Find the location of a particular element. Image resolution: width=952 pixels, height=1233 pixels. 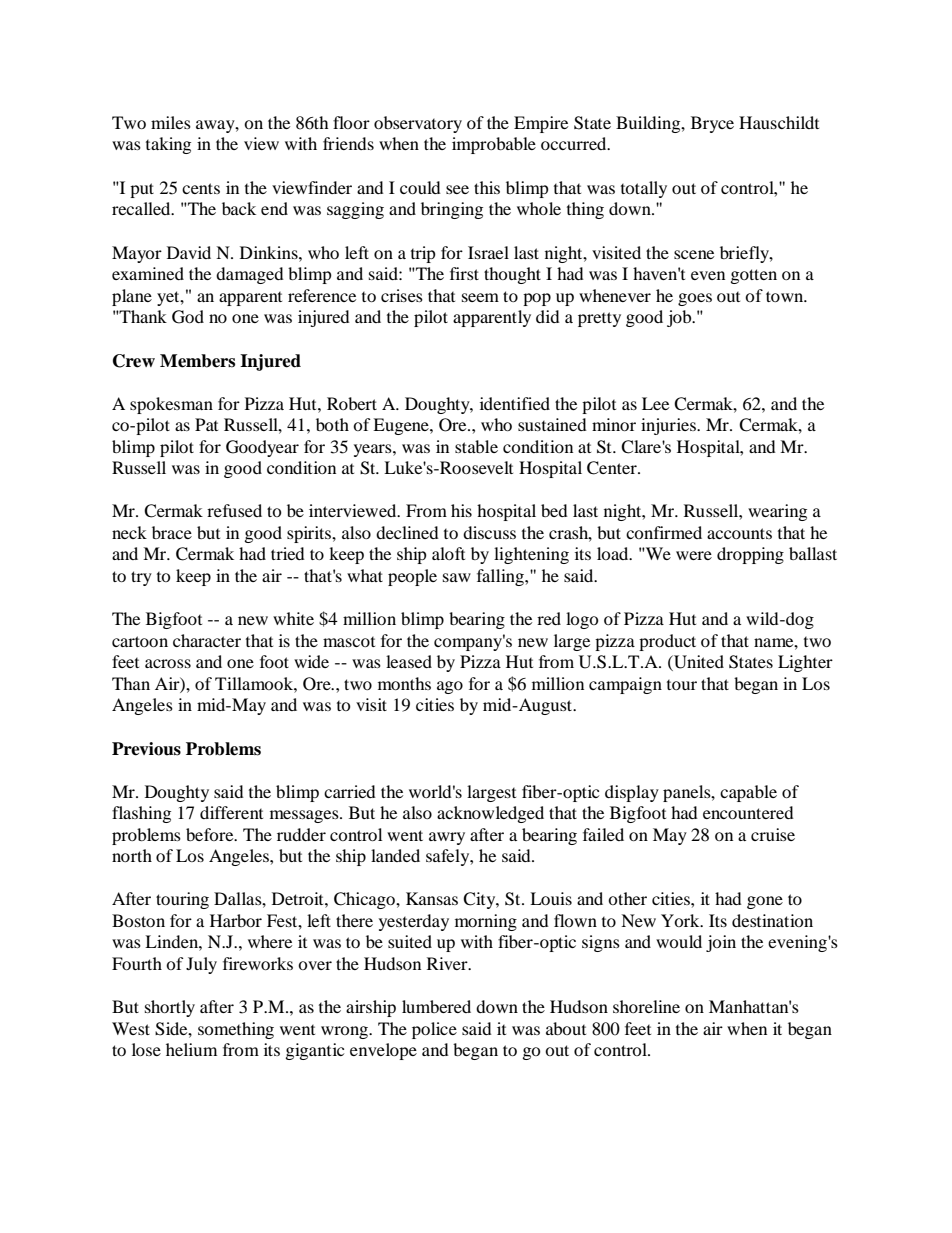

taking is located at coordinates (168, 145).
